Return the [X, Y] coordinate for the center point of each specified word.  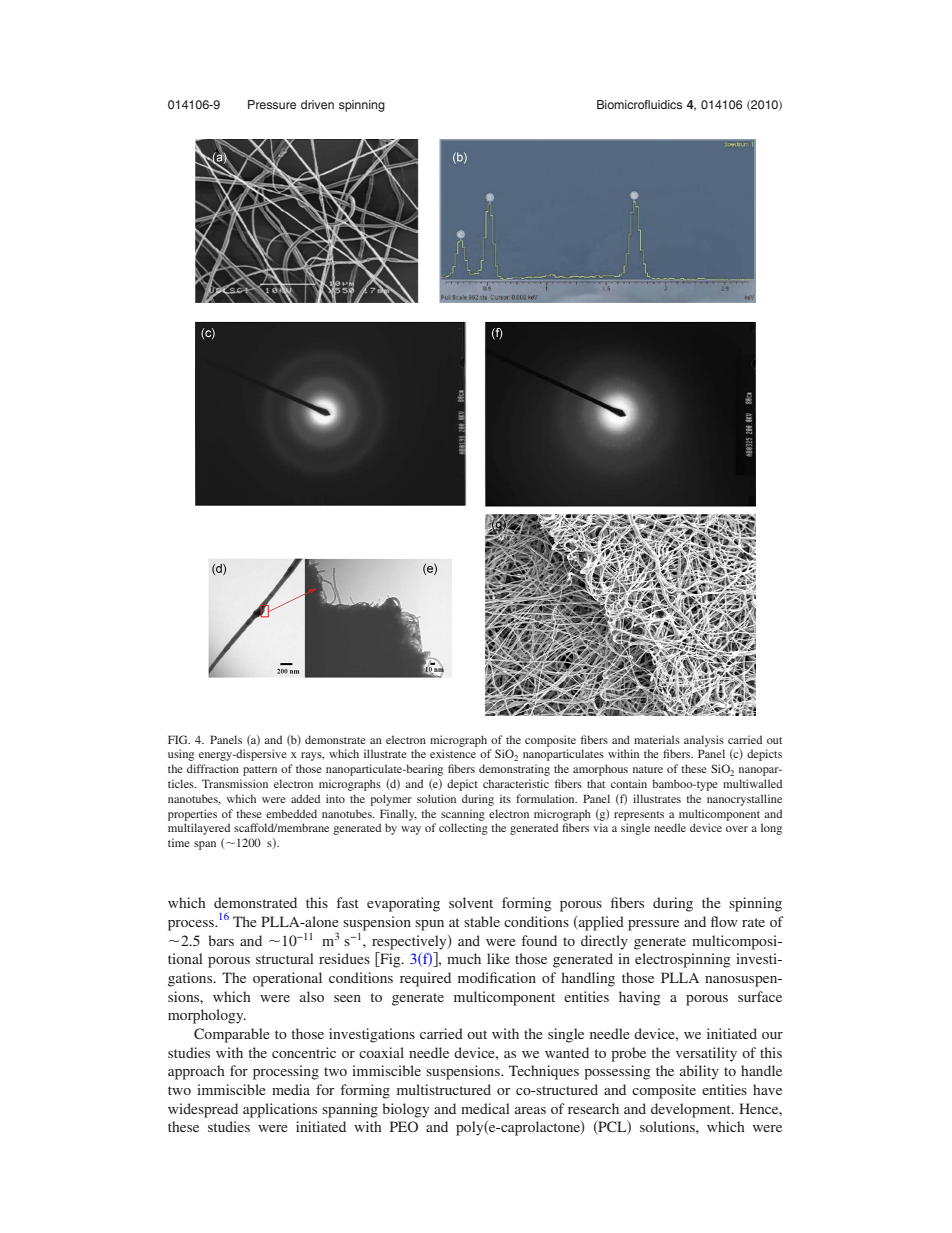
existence [453, 753]
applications [280, 1110]
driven [317, 104]
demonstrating [514, 770]
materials [657, 739]
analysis [704, 741]
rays [312, 756]
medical [485, 1108]
